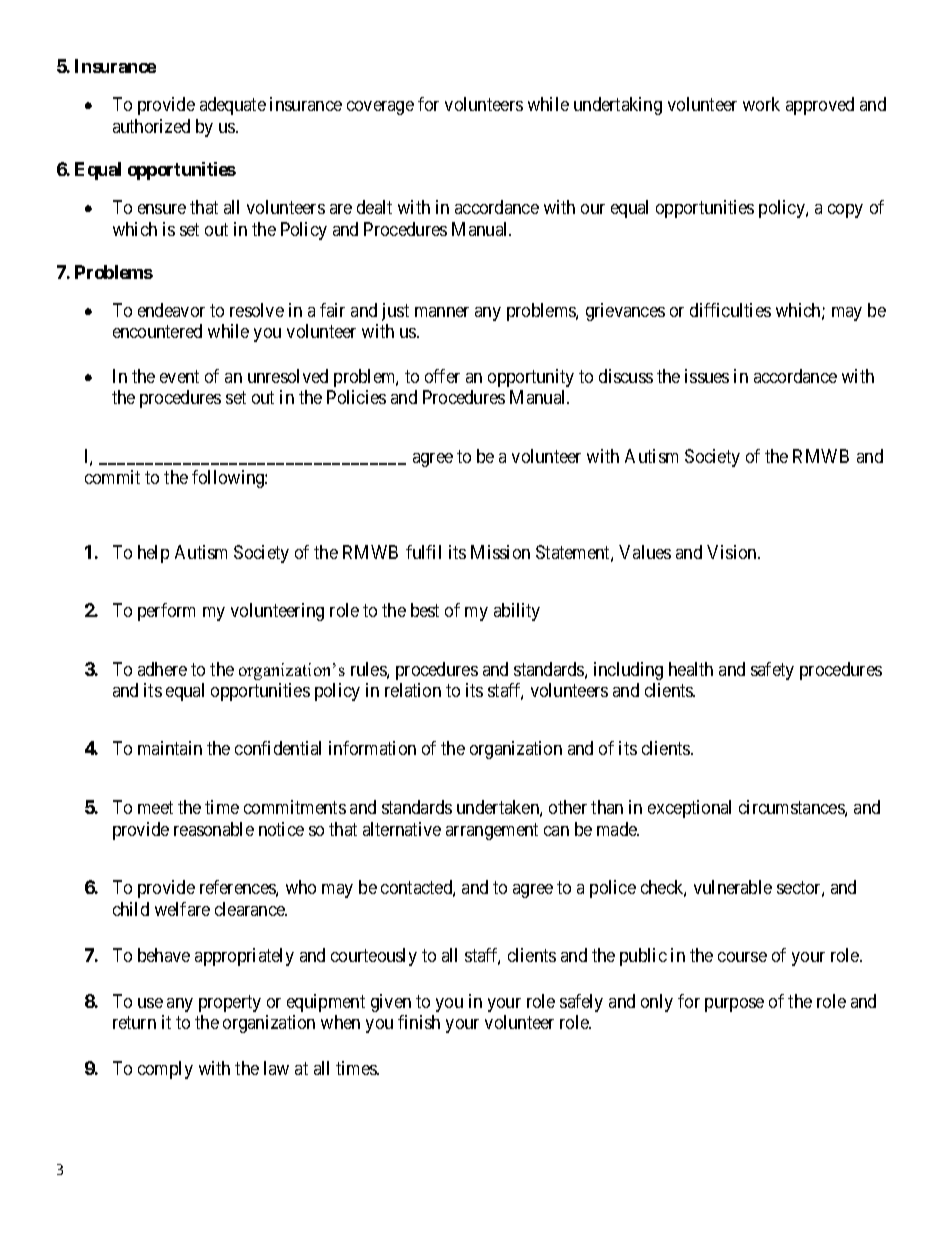  Describe the element at coordinates (233, 106) in the document. I see `adequate` at that location.
